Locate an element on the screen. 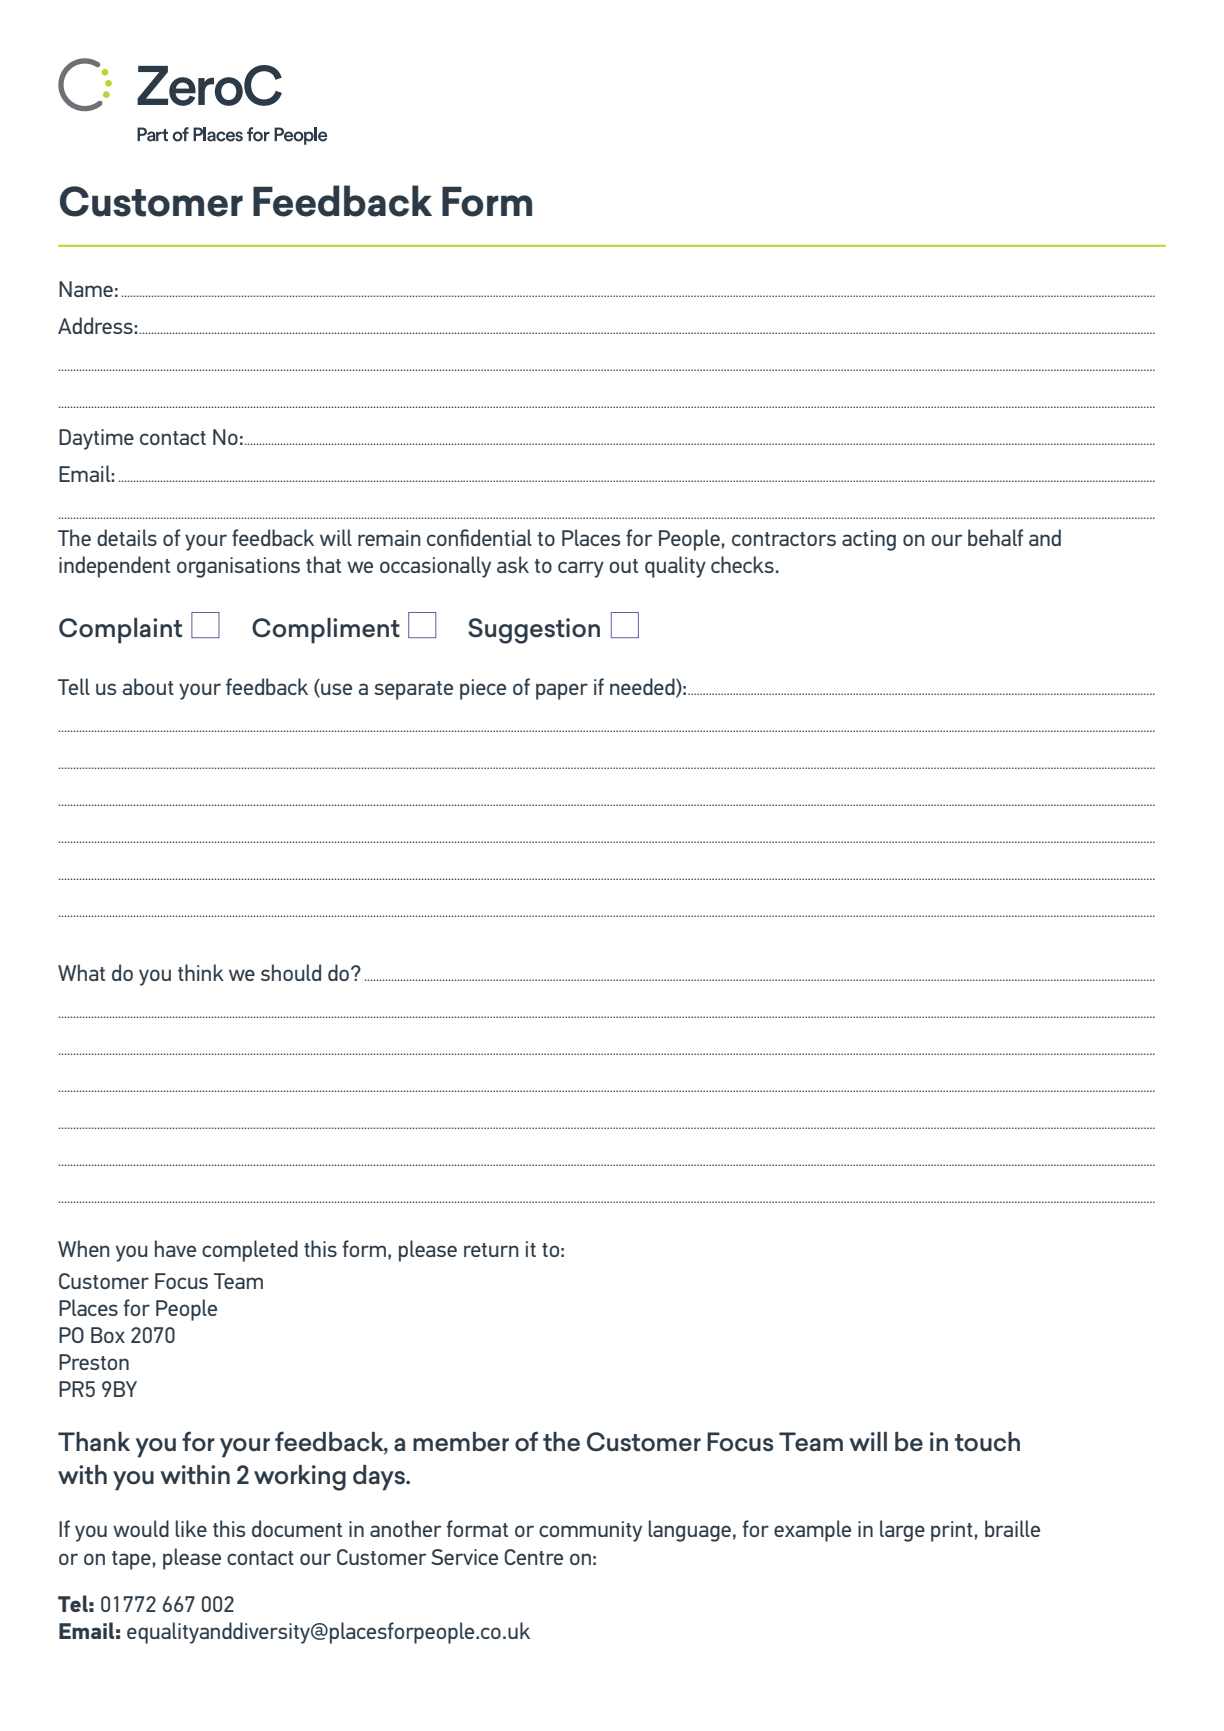 The width and height of the screenshot is (1224, 1731). Name is located at coordinates (86, 289).
